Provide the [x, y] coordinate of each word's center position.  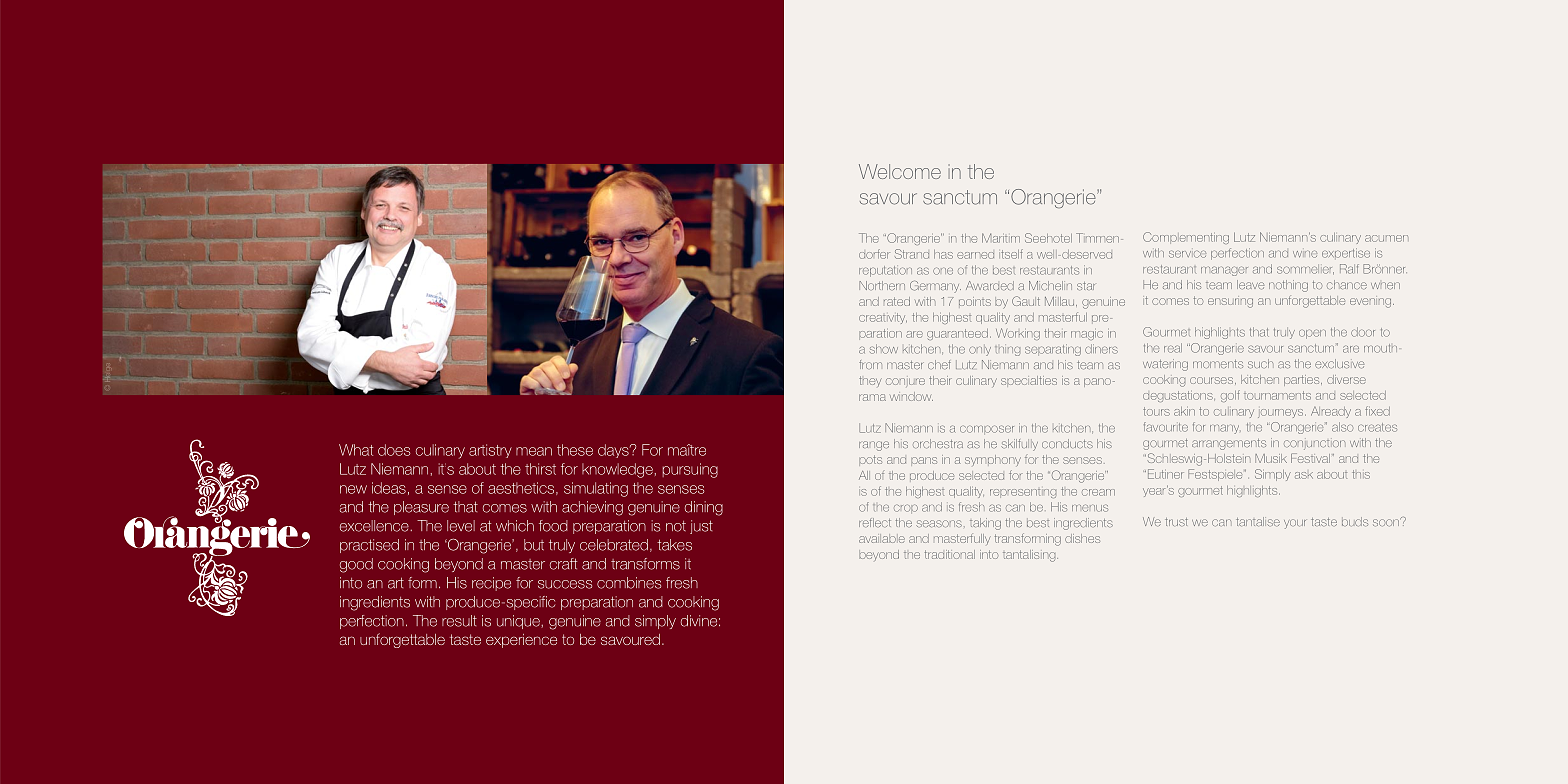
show [884, 349]
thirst [540, 469]
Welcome [900, 171]
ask [1304, 475]
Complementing [1186, 238]
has [943, 254]
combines [629, 583]
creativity [883, 318]
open [1312, 334]
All [864, 475]
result [459, 621]
